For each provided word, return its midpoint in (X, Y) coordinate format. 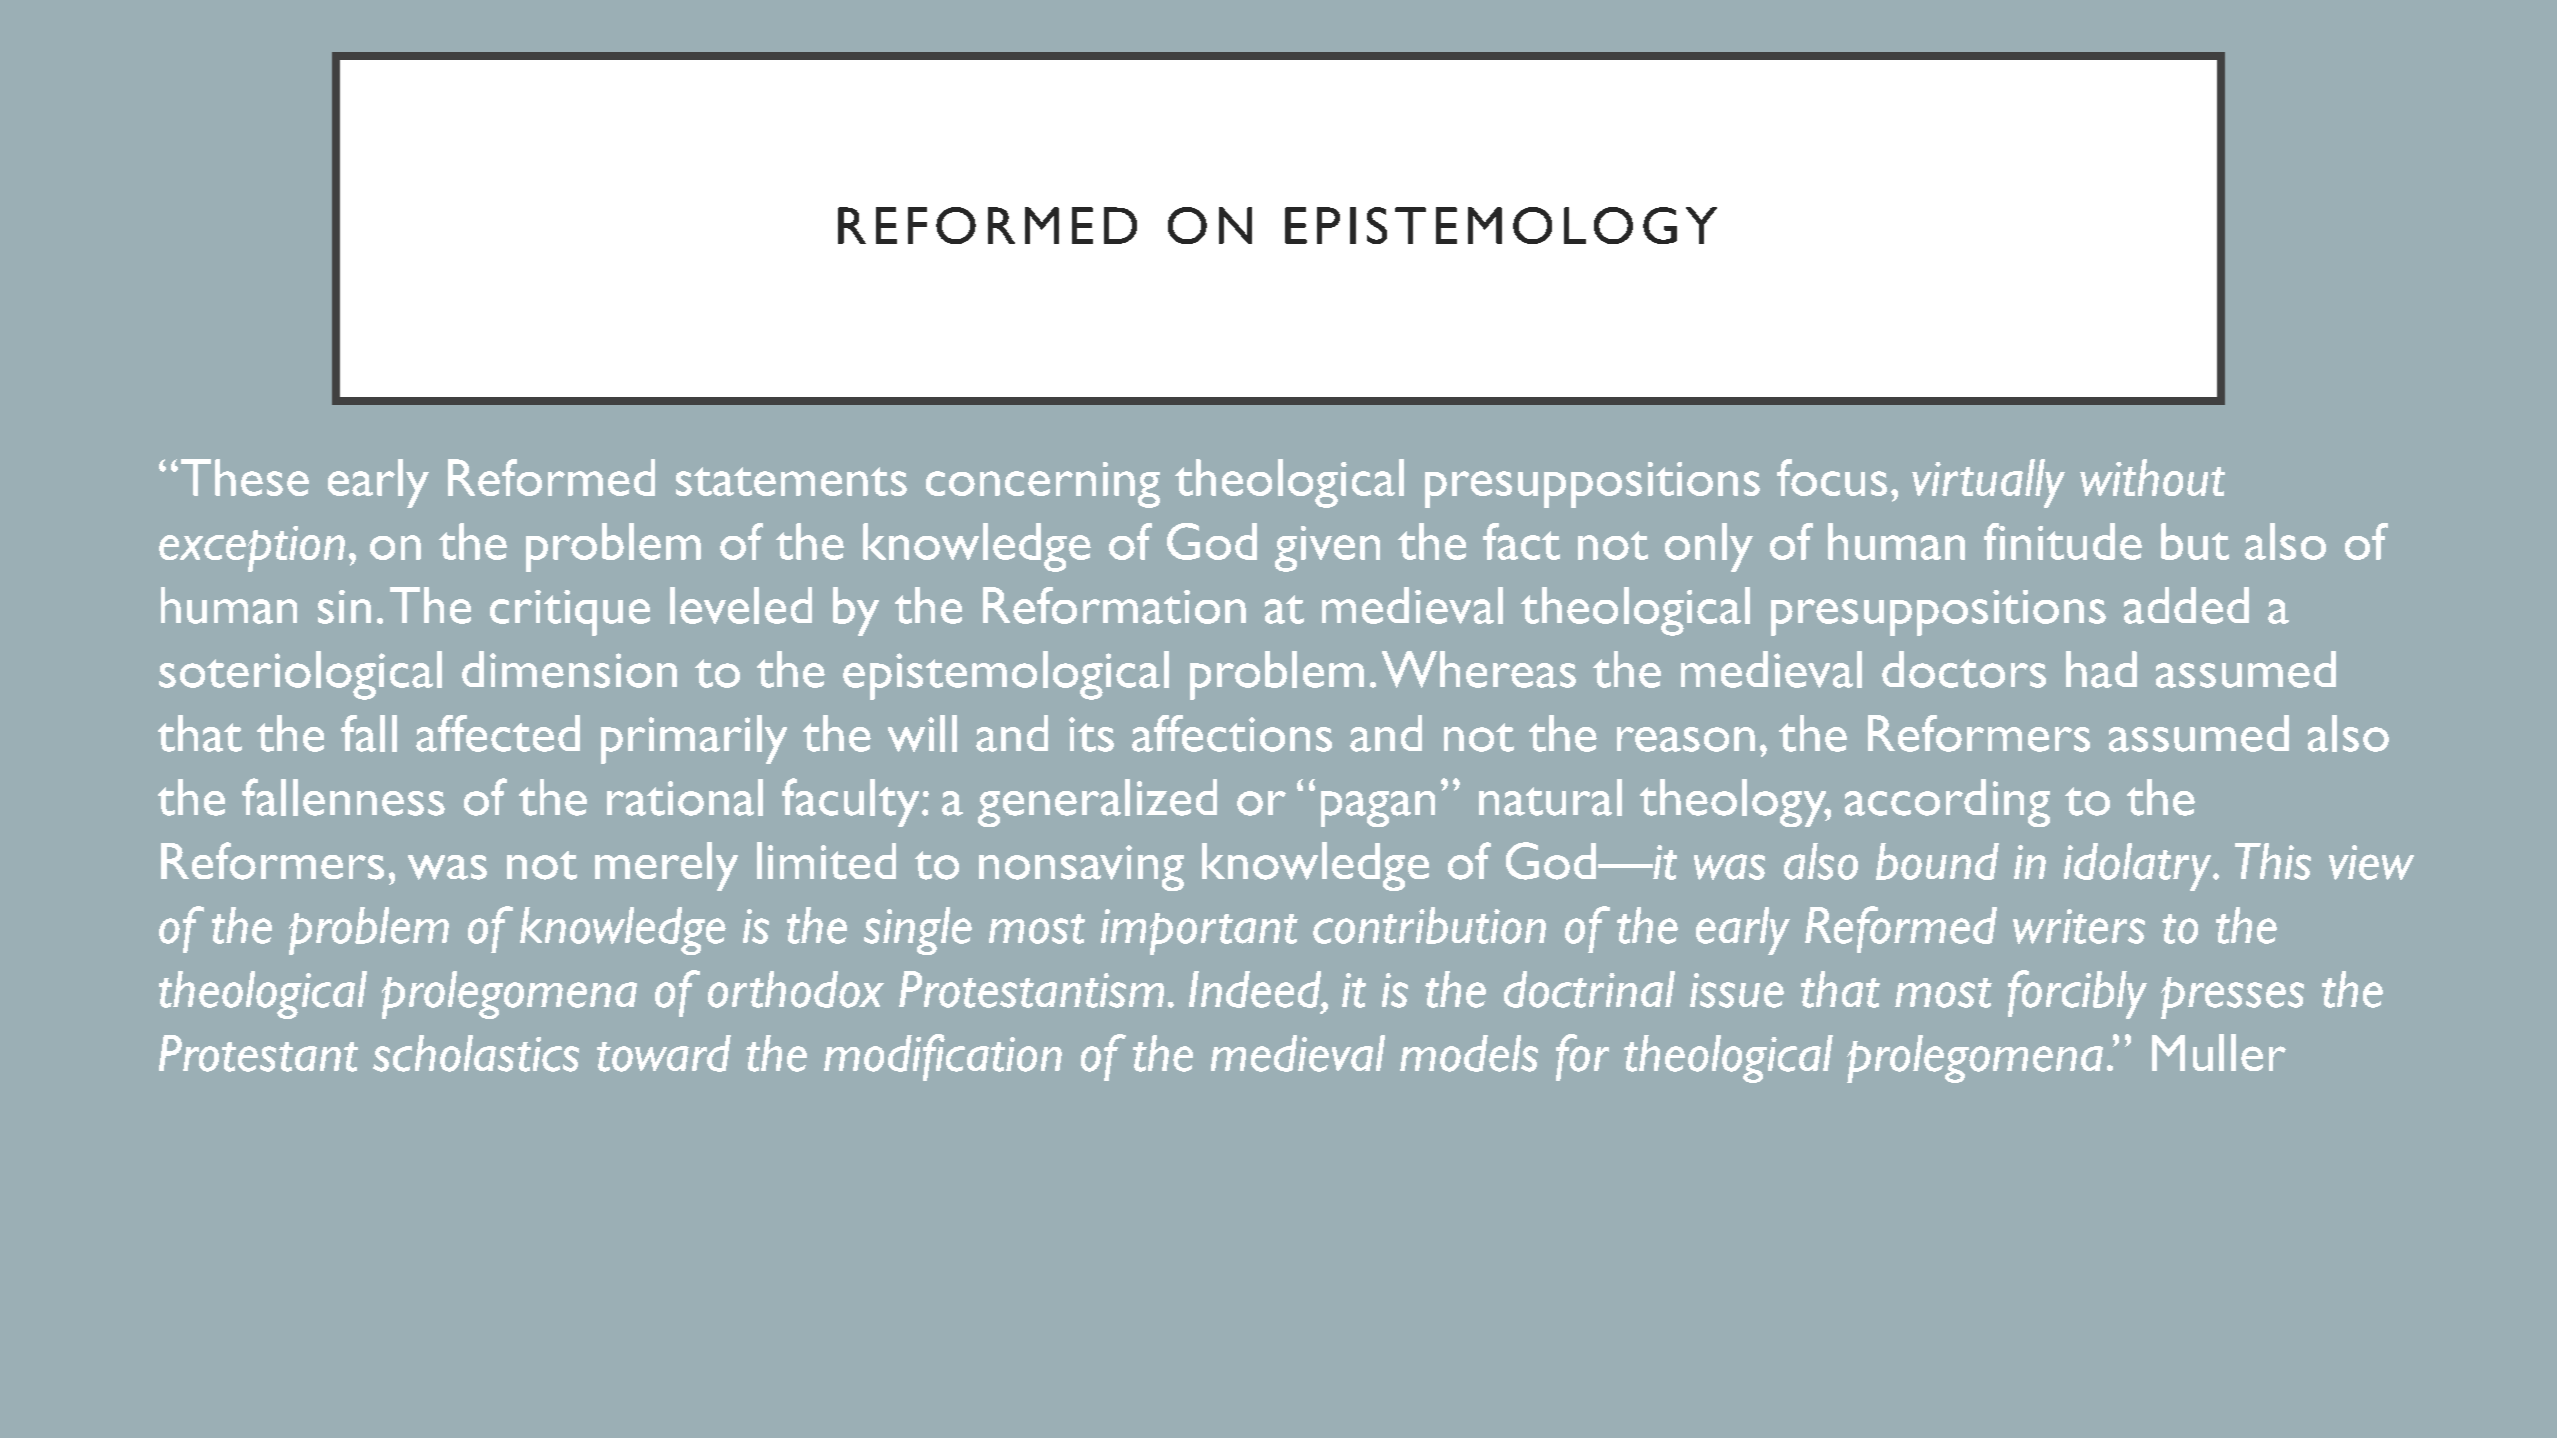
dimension (569, 669)
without (2152, 477)
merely (666, 866)
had (2101, 669)
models (1469, 1053)
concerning (1043, 485)
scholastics (476, 1053)
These (245, 477)
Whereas (1479, 669)
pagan (1378, 809)
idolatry (2139, 867)
